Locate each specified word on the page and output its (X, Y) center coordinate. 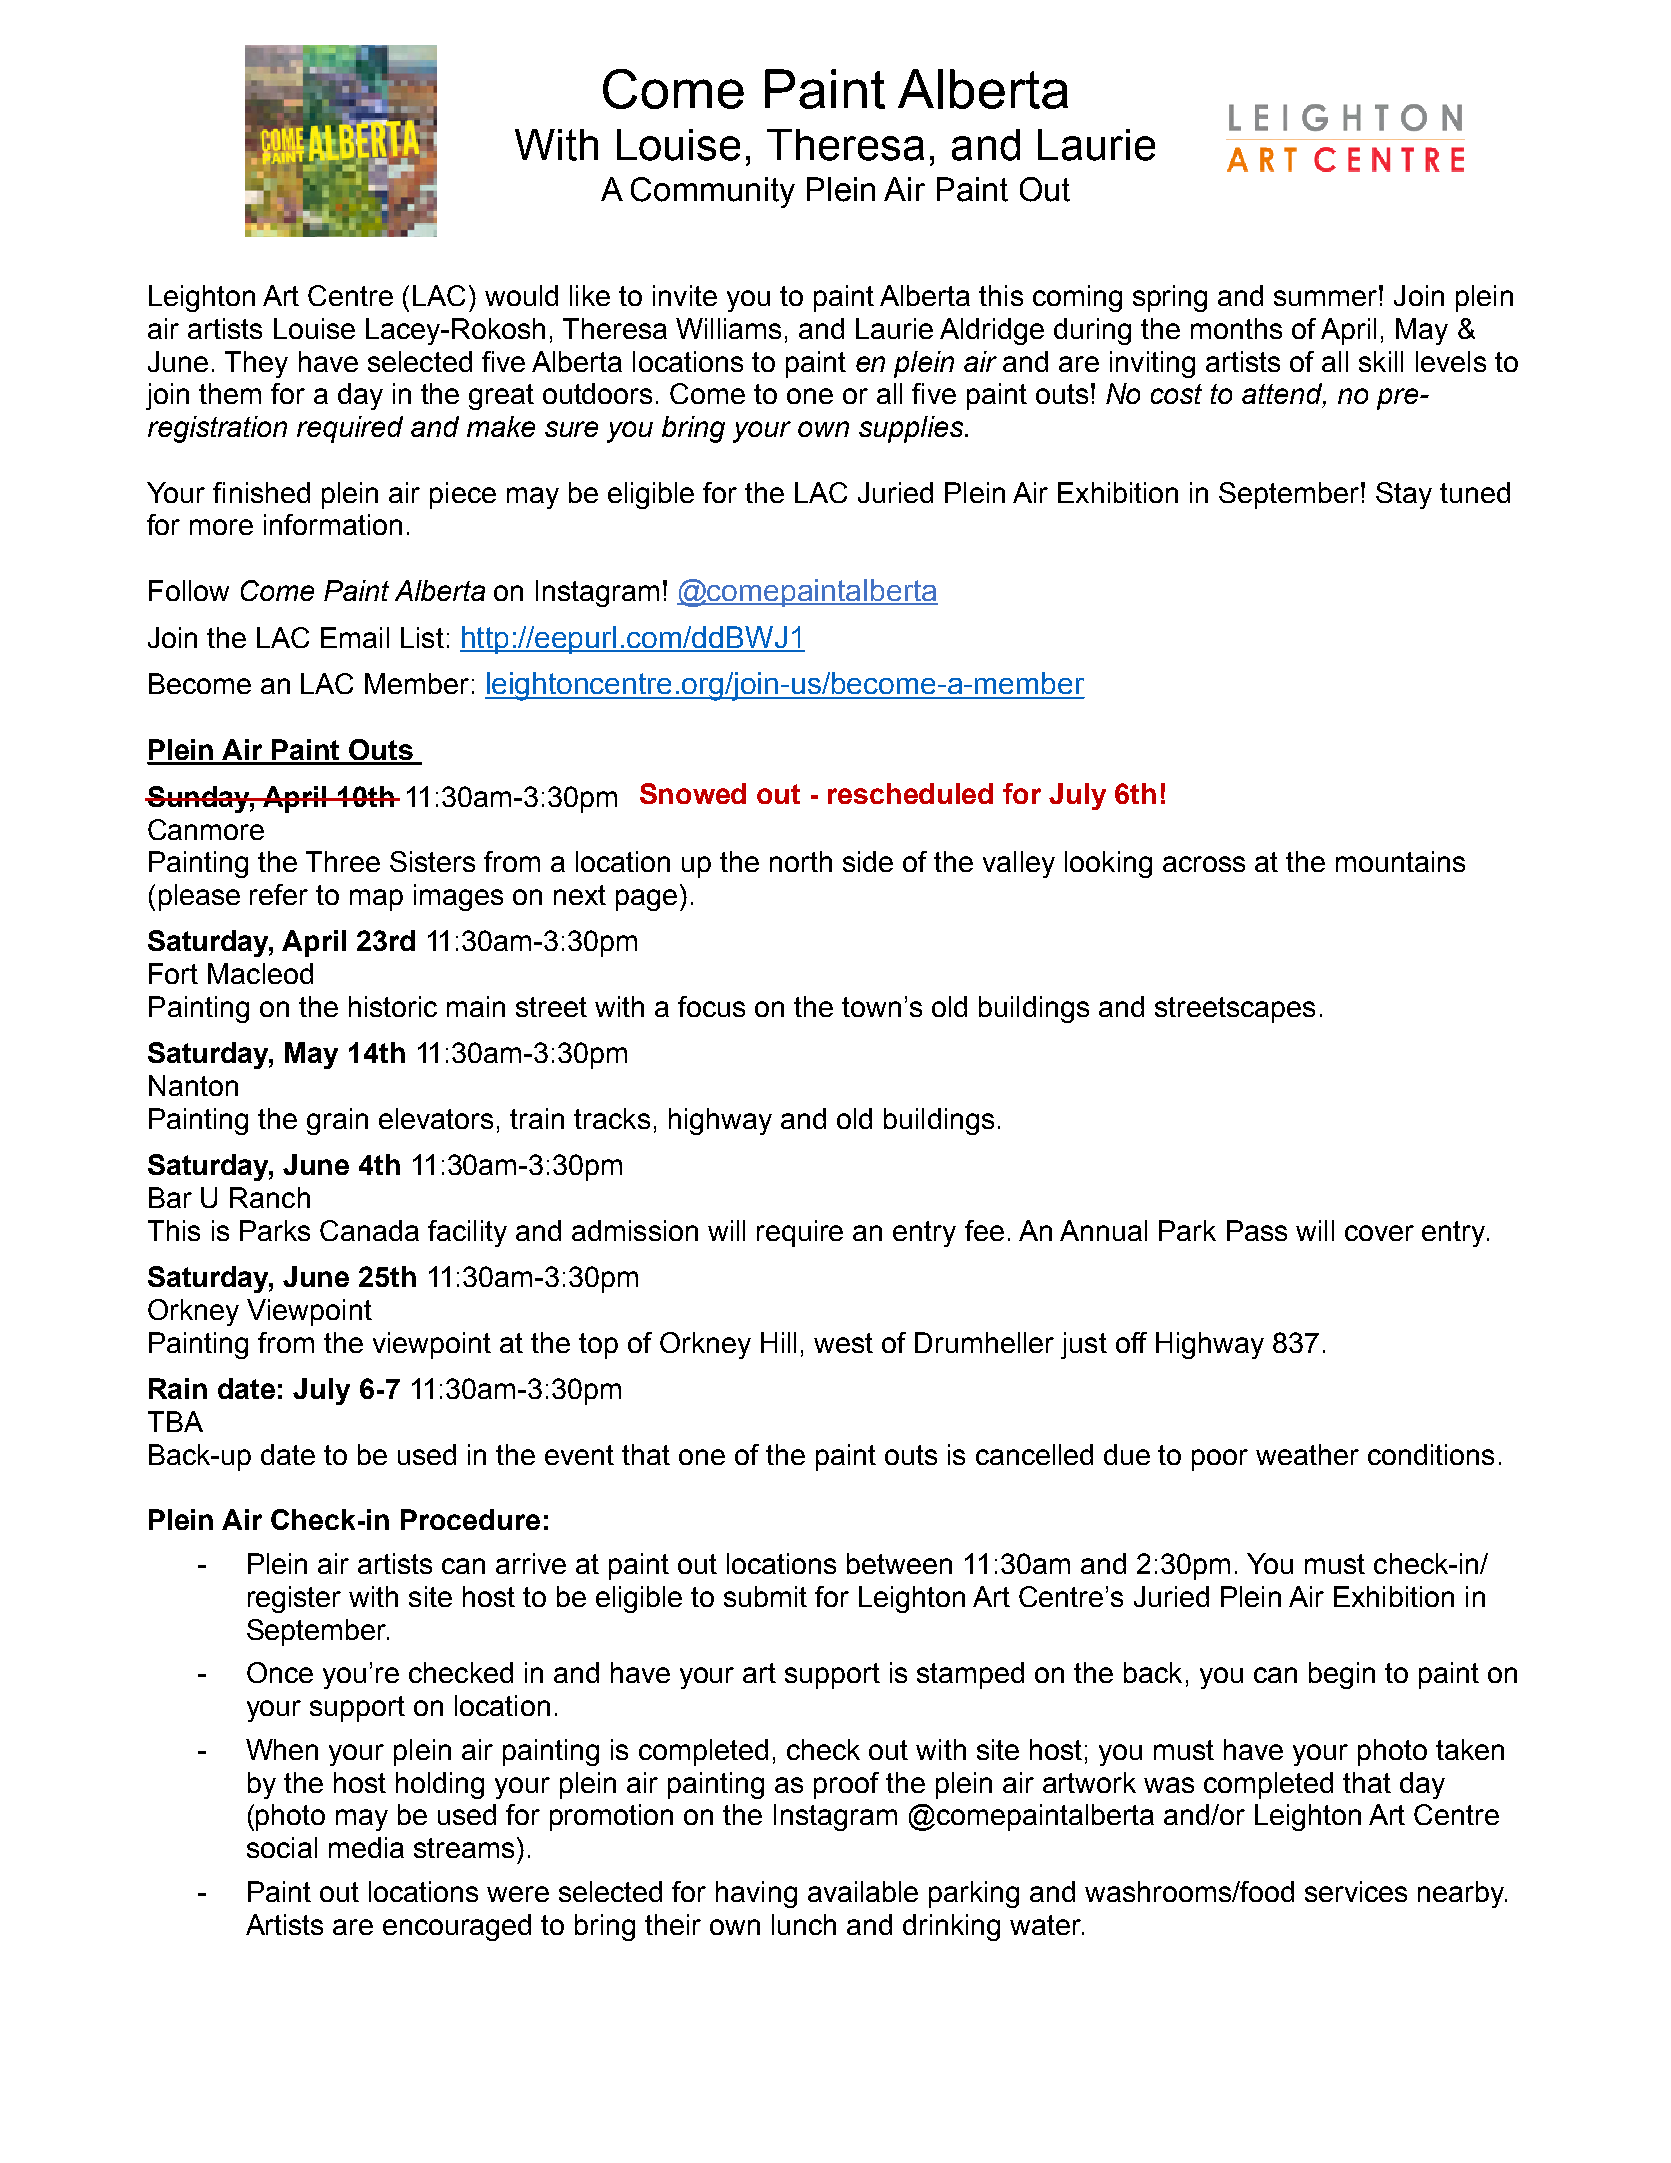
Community (713, 192)
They (256, 364)
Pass (1257, 1230)
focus (711, 1006)
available (863, 1891)
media (366, 1847)
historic (393, 1006)
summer (1327, 297)
